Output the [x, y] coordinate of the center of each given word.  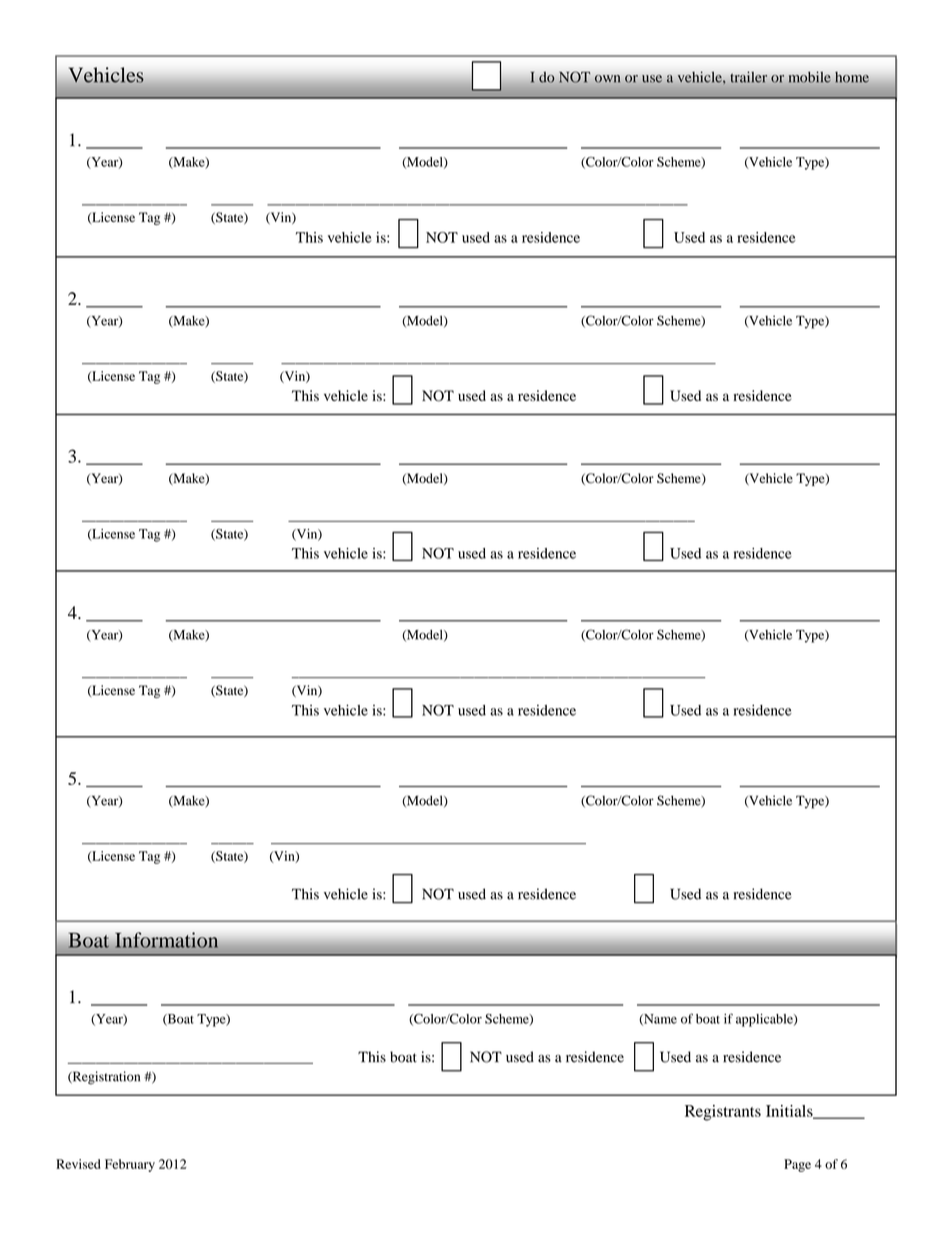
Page [797, 1165]
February [130, 1165]
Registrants [723, 1113]
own [607, 79]
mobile [810, 77]
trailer [748, 77]
